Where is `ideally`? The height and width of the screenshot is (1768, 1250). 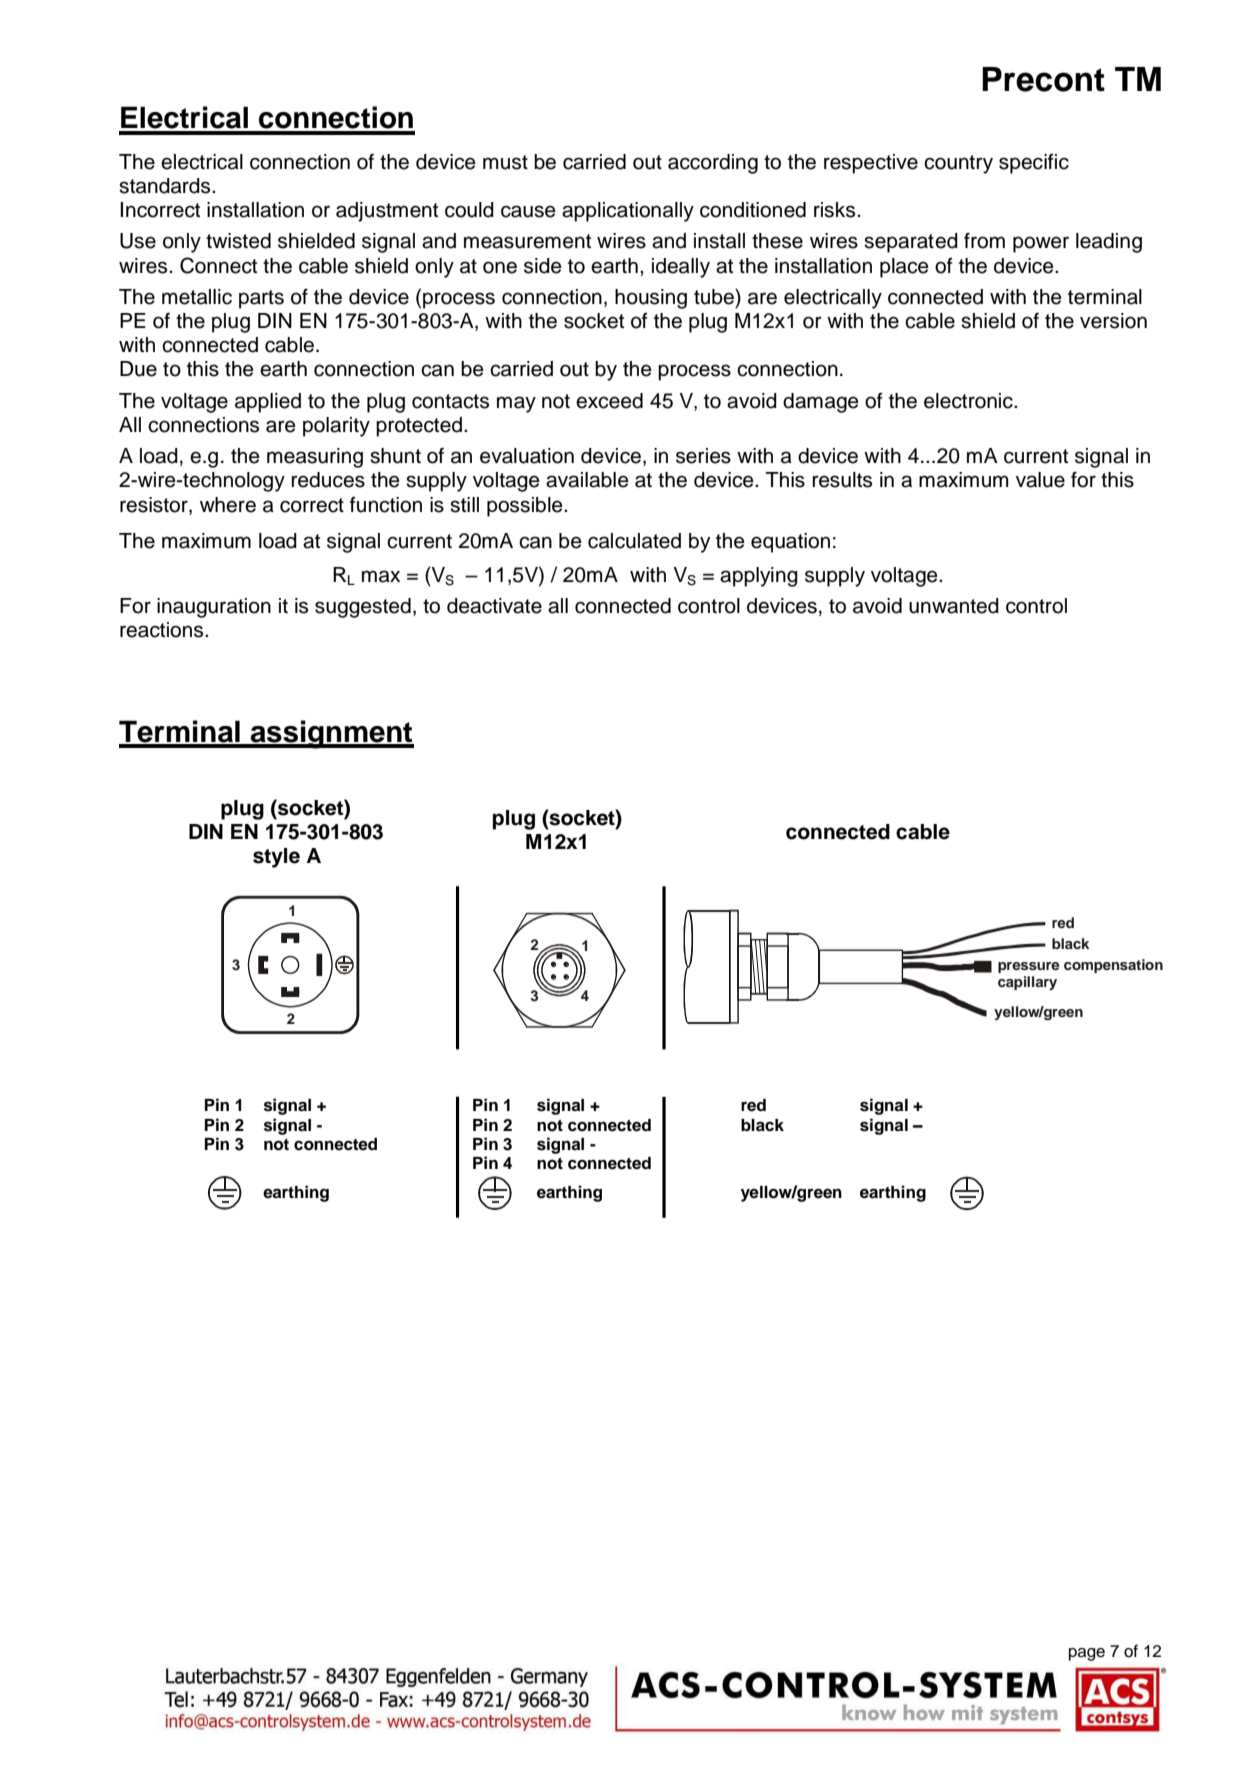
ideally is located at coordinates (681, 268).
